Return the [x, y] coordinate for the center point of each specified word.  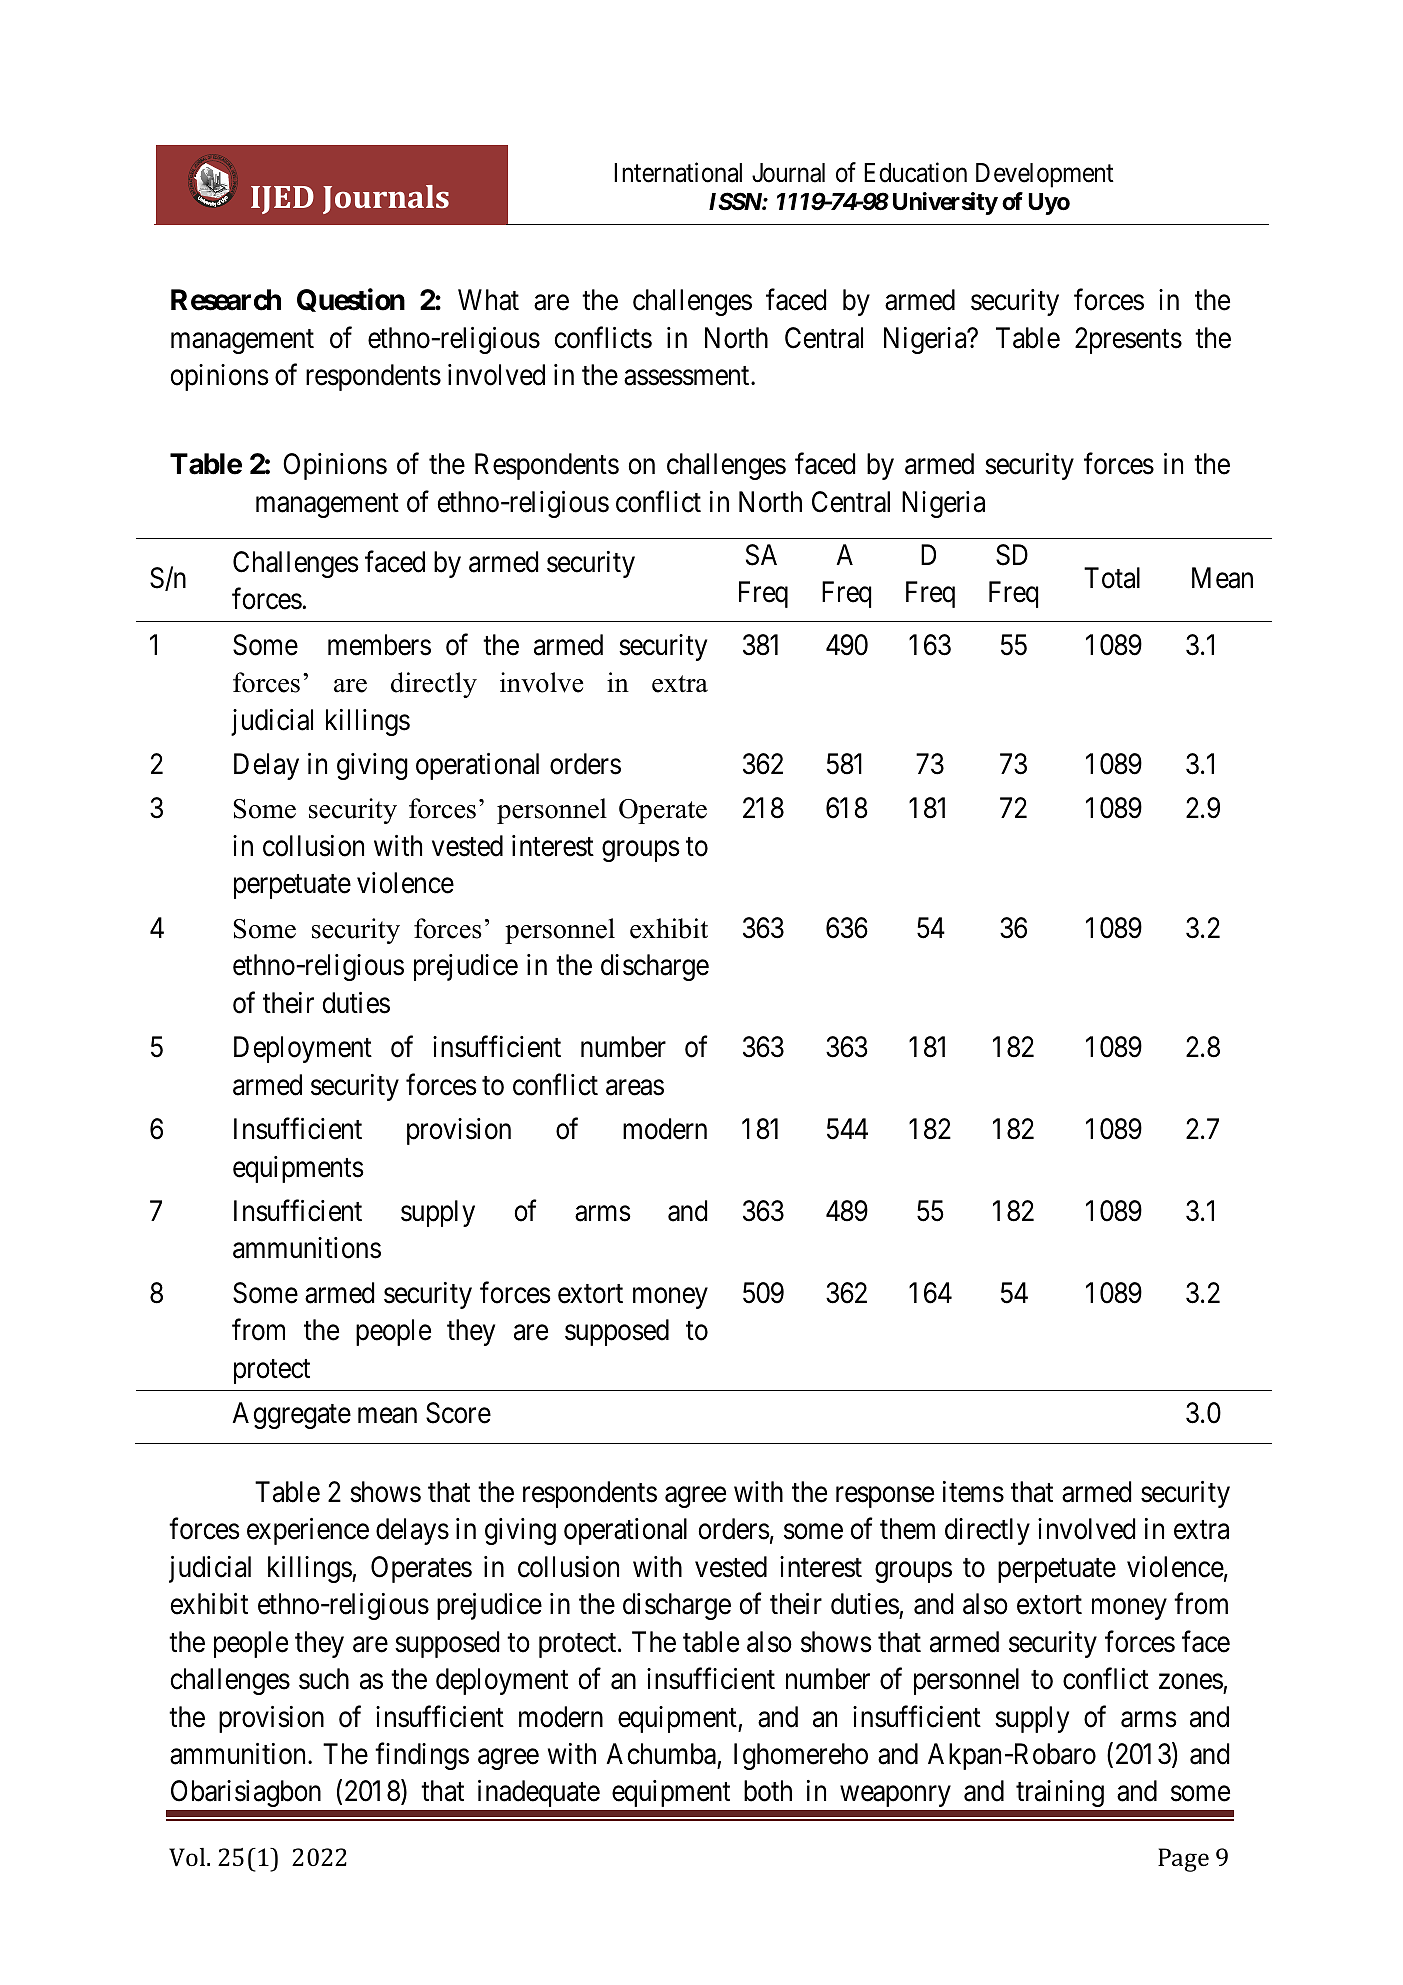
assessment [688, 376]
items [973, 1492]
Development [1045, 175]
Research [226, 300]
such [324, 1679]
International [678, 172]
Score [458, 1413]
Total [1112, 578]
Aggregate [291, 1415]
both [768, 1791]
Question [351, 300]
